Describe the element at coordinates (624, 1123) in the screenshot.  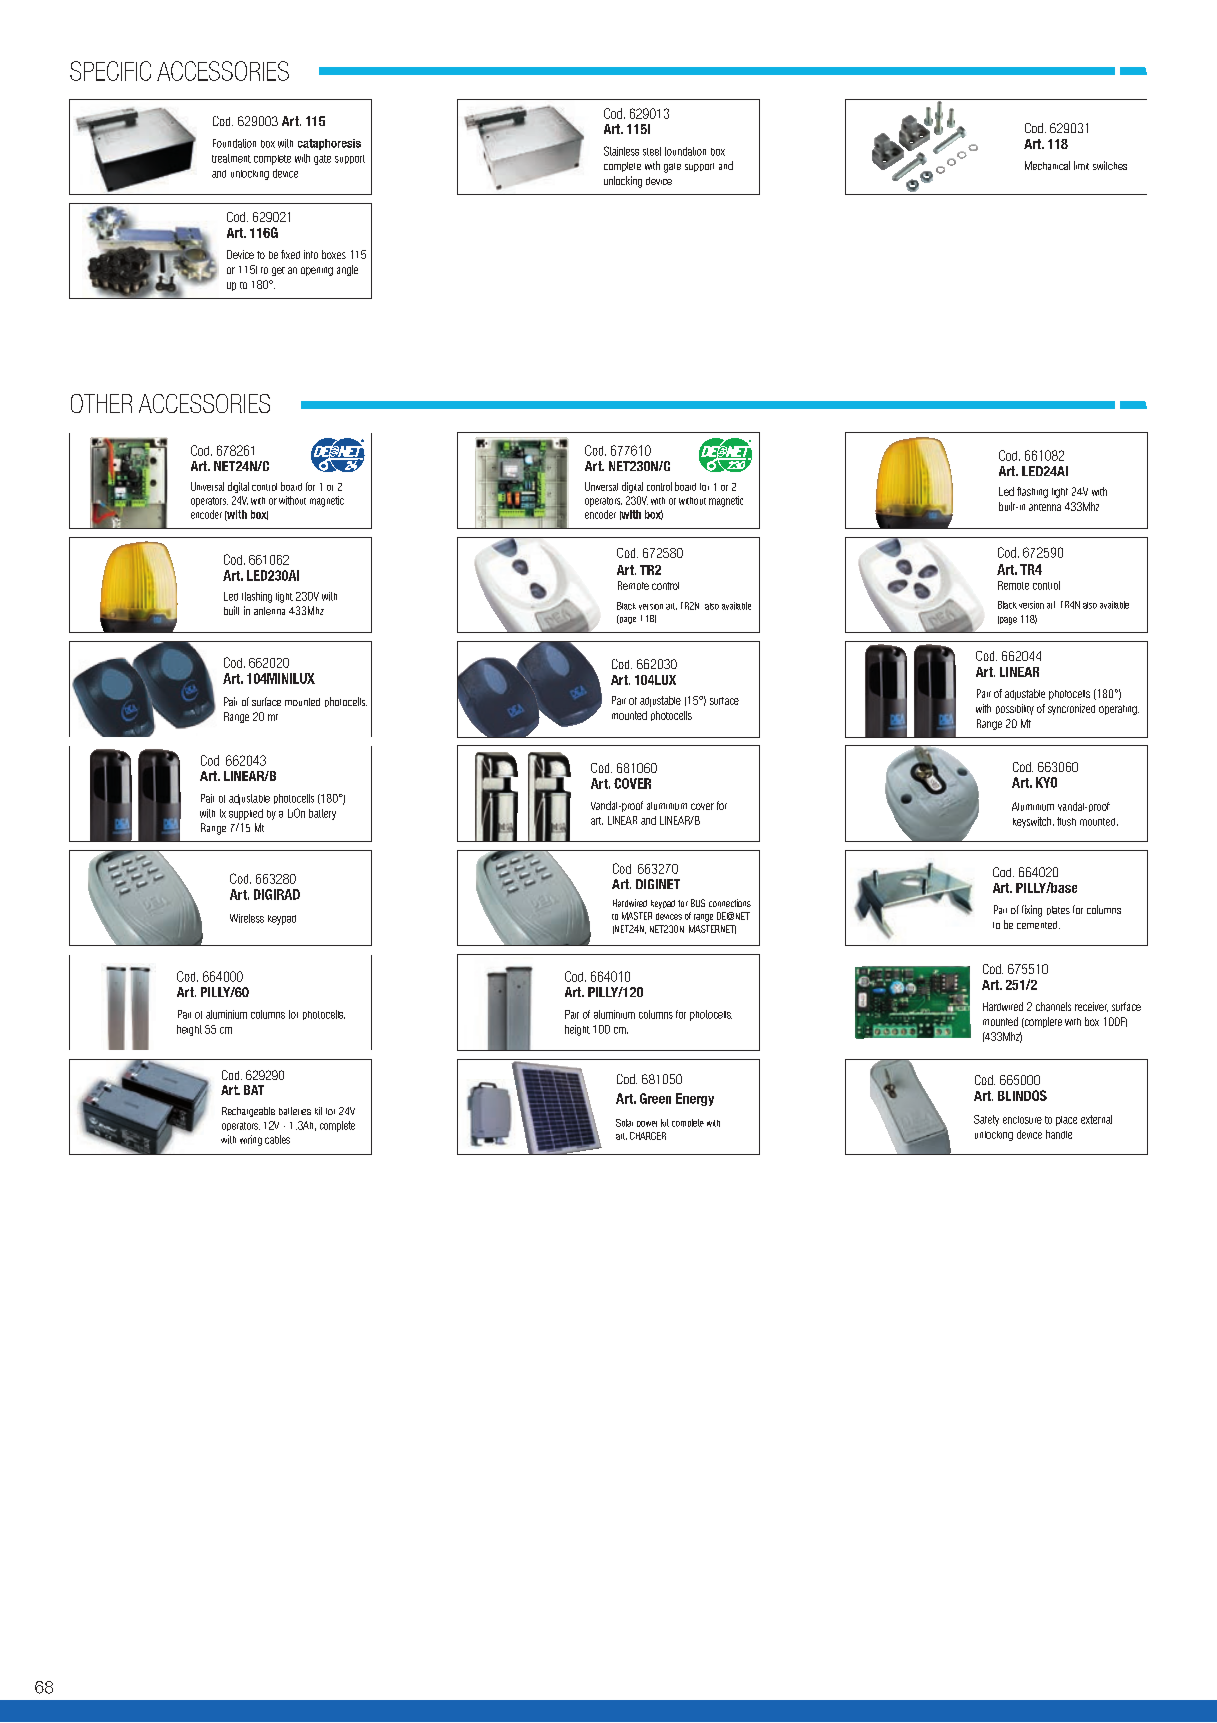
I see `Solar` at that location.
